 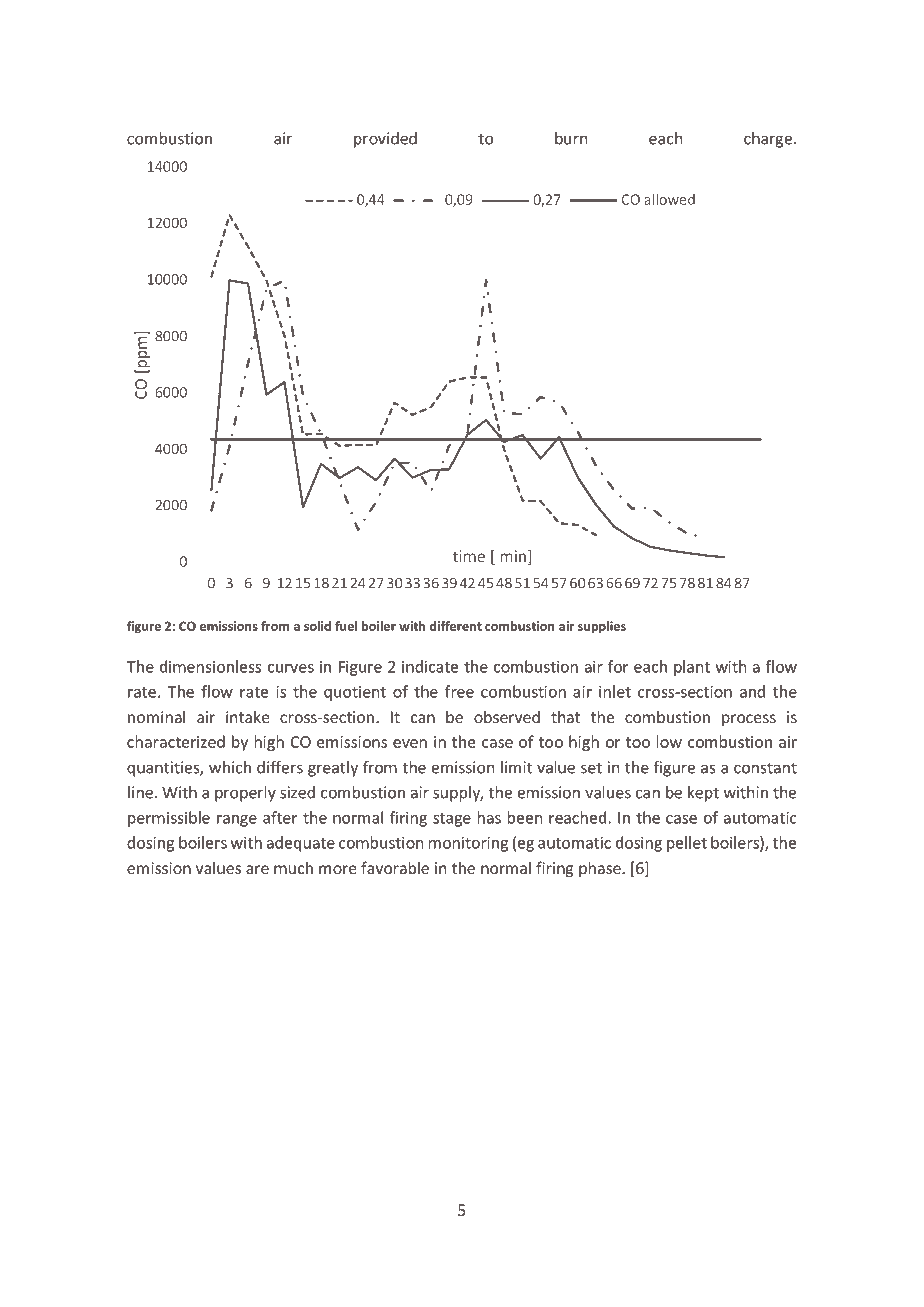 I want to click on burn, so click(x=571, y=138).
